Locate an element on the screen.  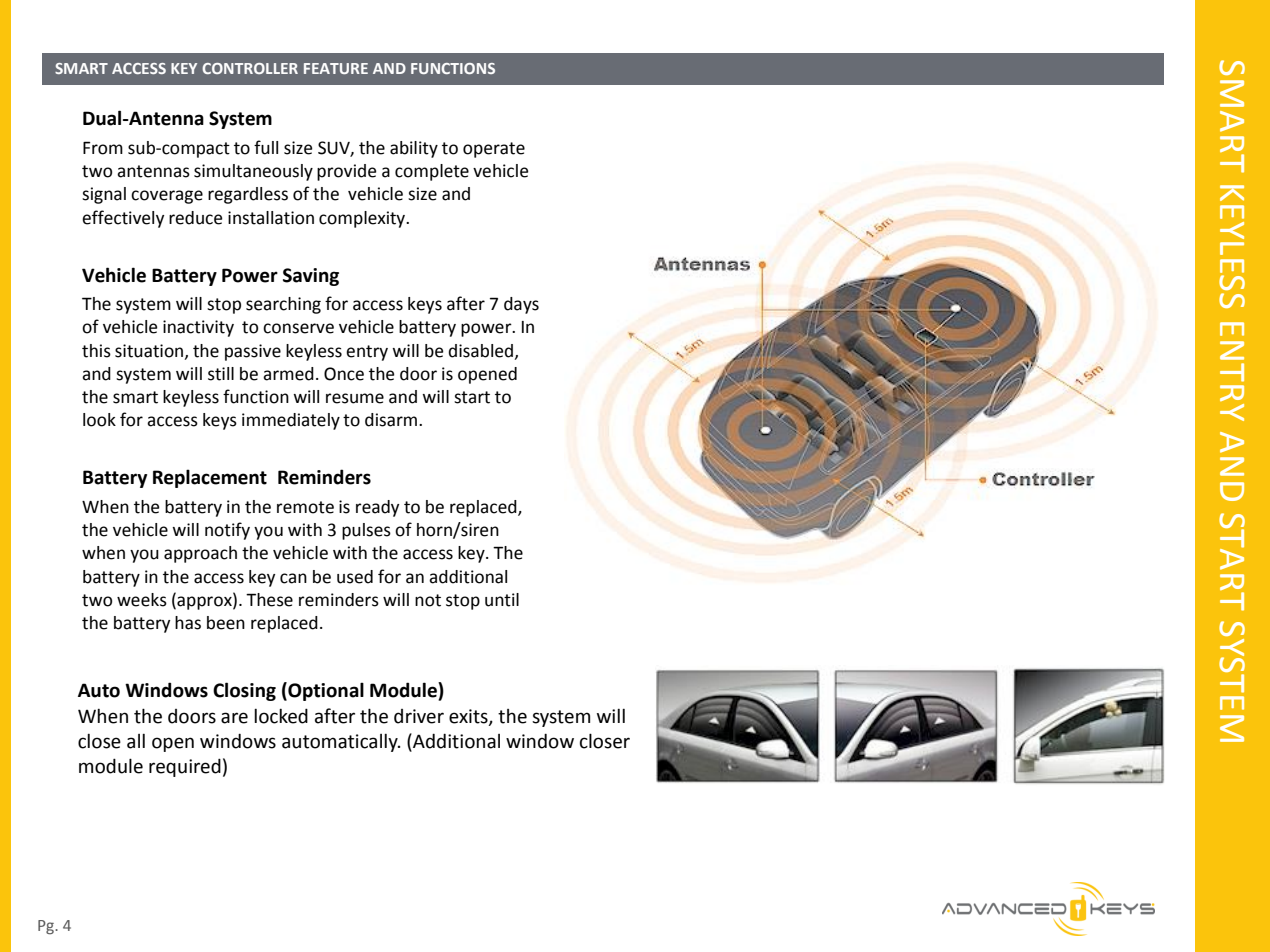
disarm is located at coordinates (392, 420).
